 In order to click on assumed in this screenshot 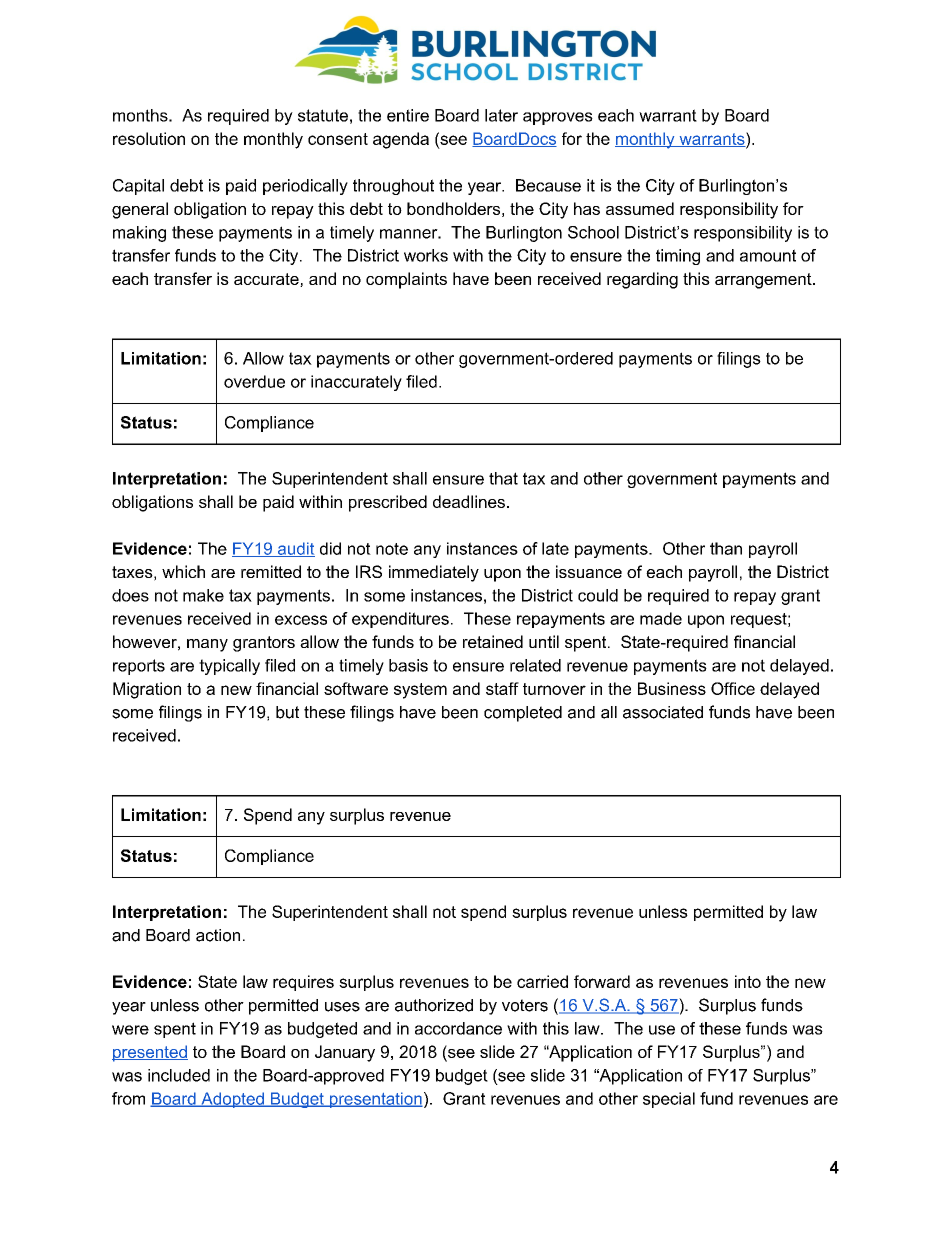, I will do `click(640, 208)`.
